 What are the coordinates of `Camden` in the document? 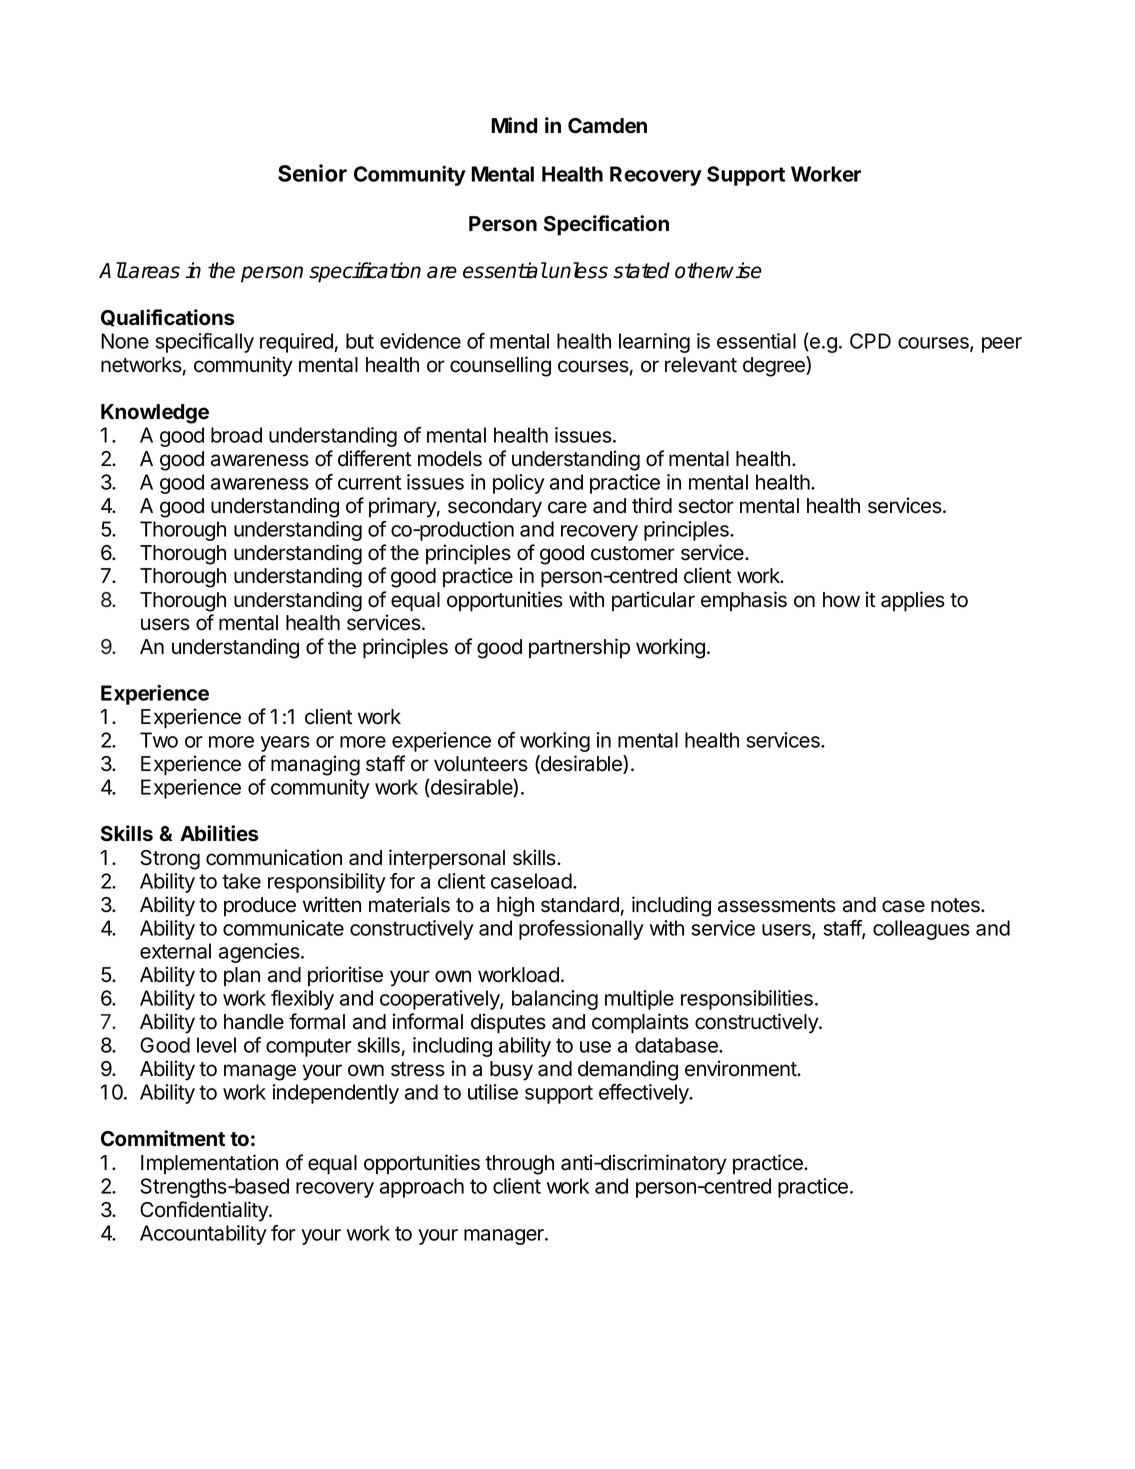 It's located at (607, 126).
